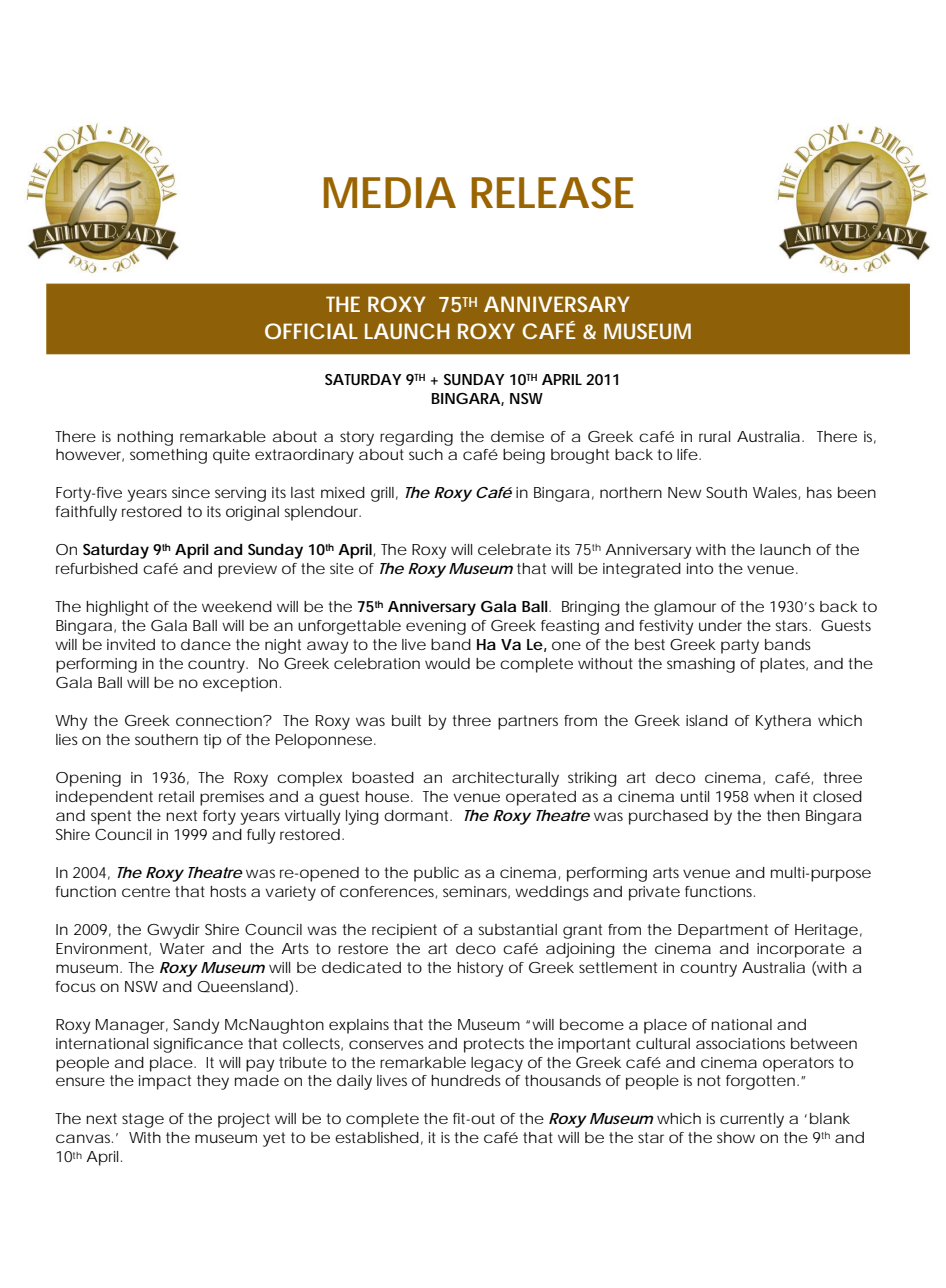 The image size is (946, 1288). Describe the element at coordinates (146, 891) in the screenshot. I see `centre` at that location.
